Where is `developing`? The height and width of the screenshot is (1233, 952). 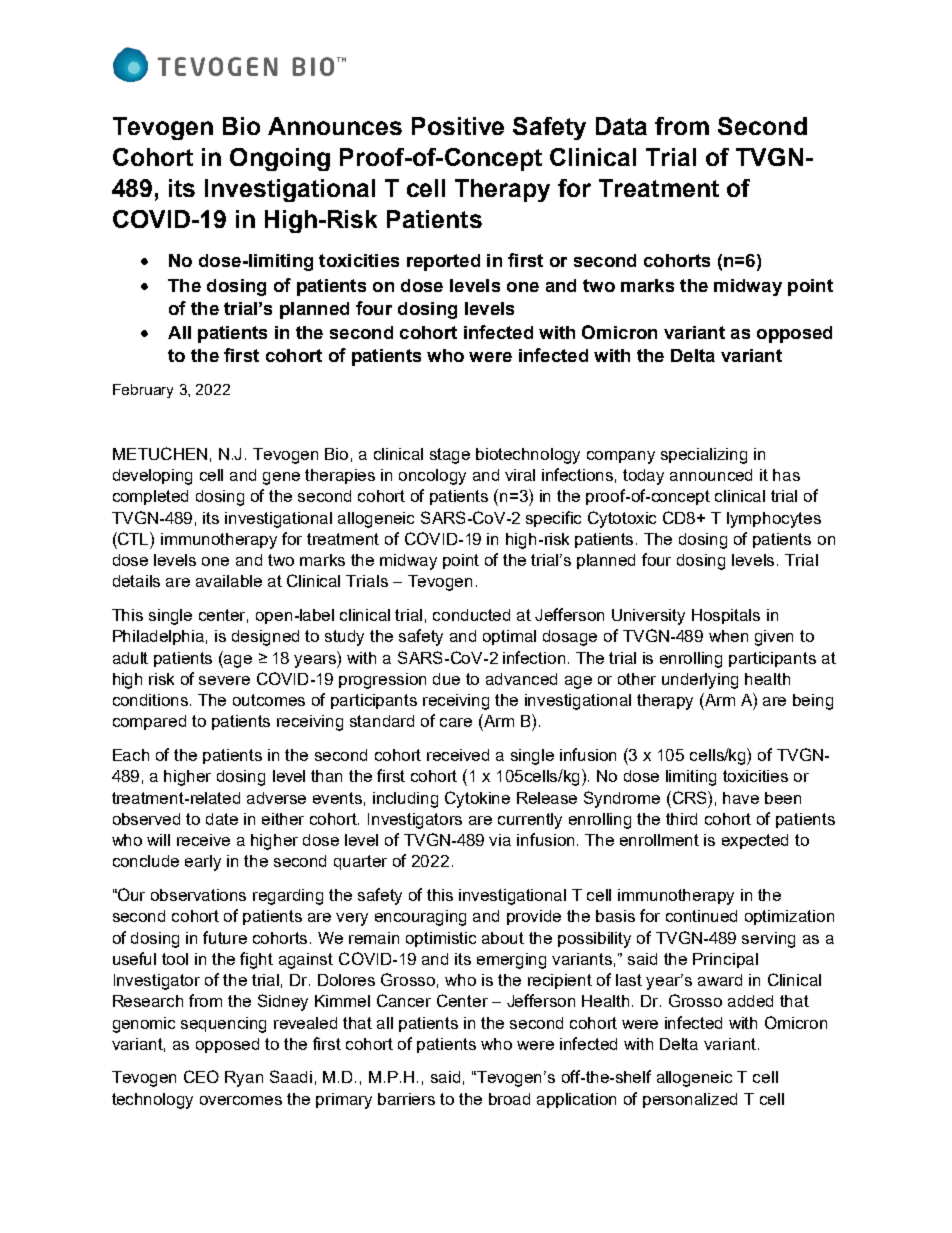 developing is located at coordinates (152, 477).
